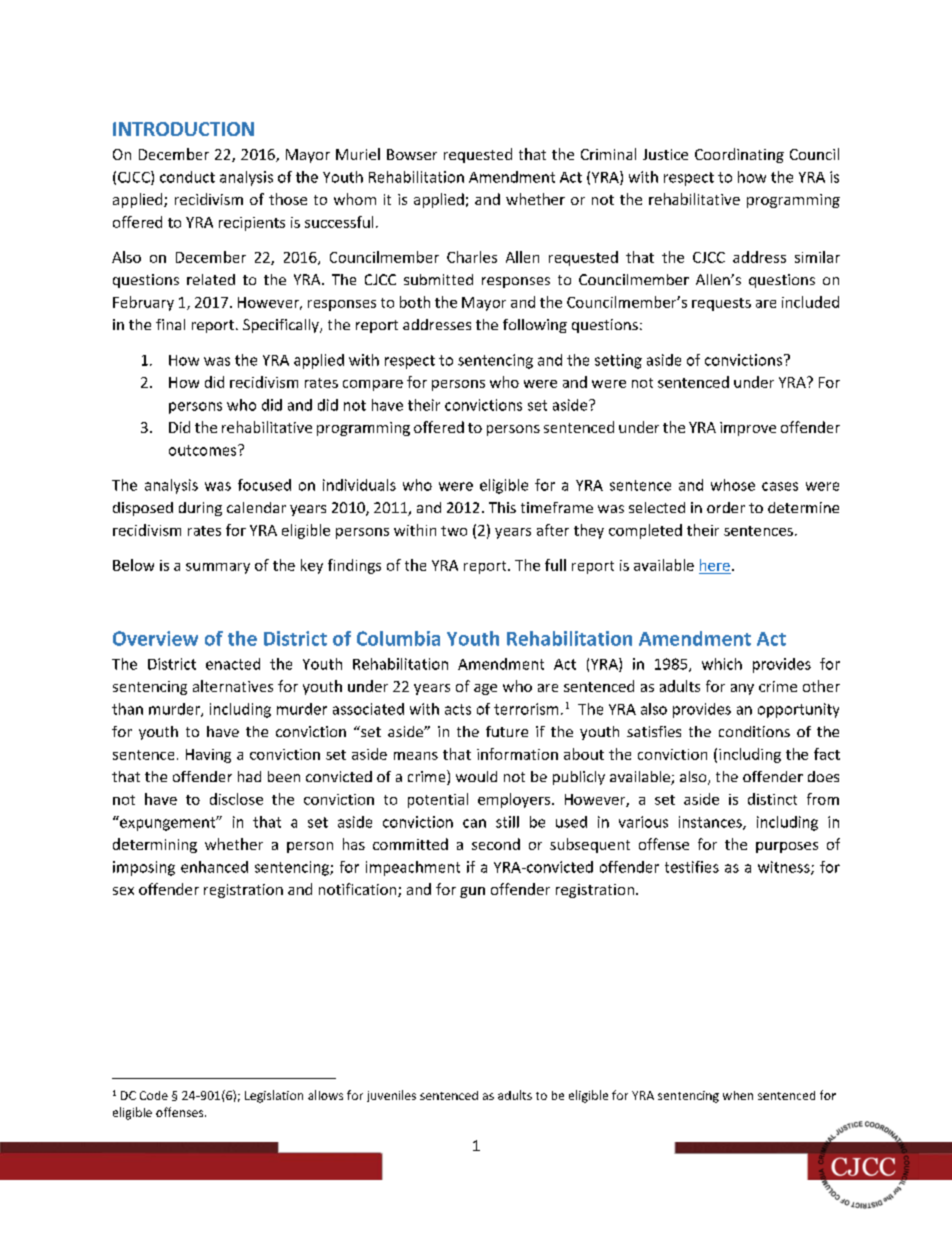  Describe the element at coordinates (715, 565) in the page. I see `here` at that location.
